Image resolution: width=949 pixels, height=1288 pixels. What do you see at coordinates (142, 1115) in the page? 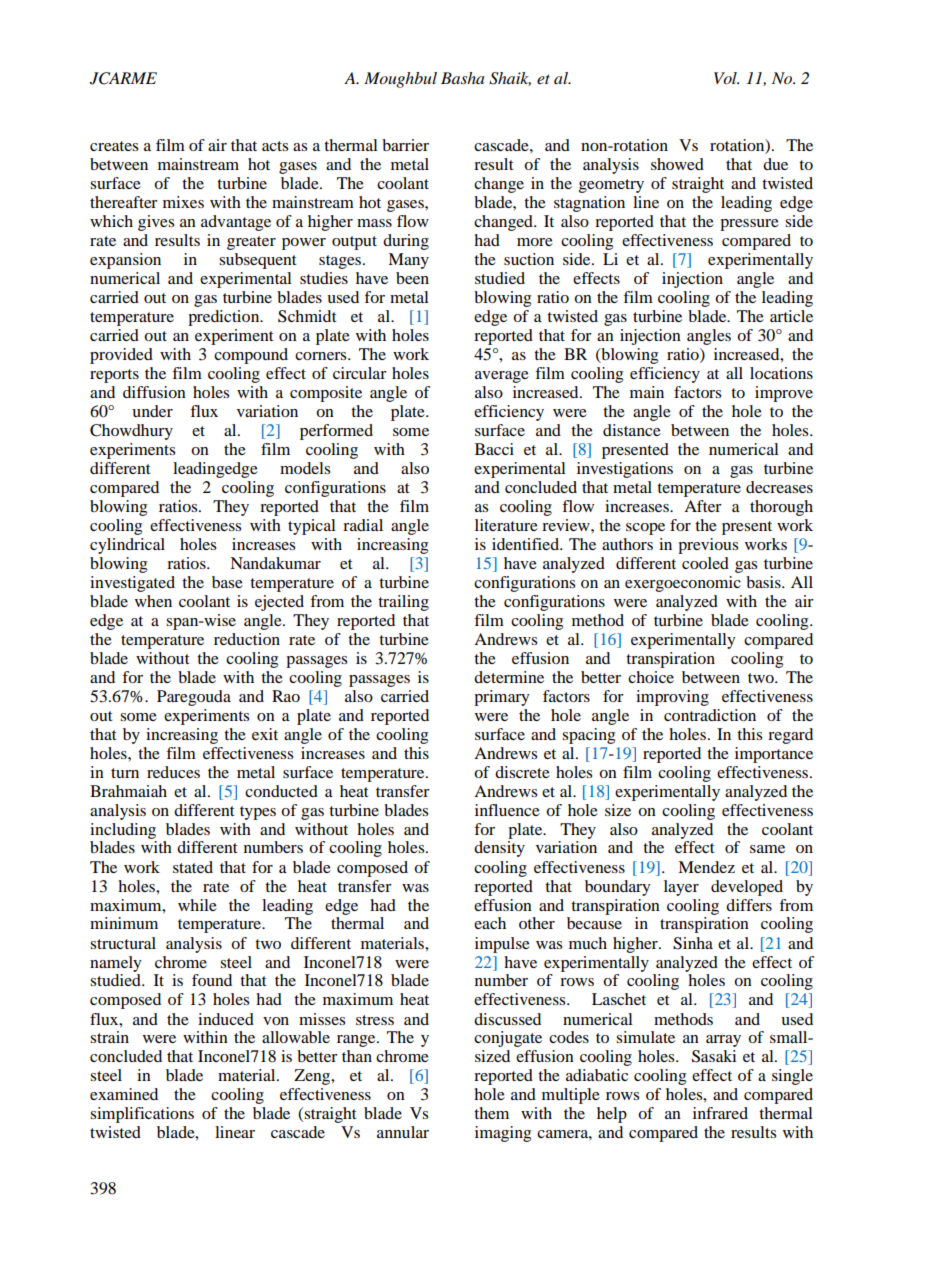
I see `simplifications` at bounding box center [142, 1115].
